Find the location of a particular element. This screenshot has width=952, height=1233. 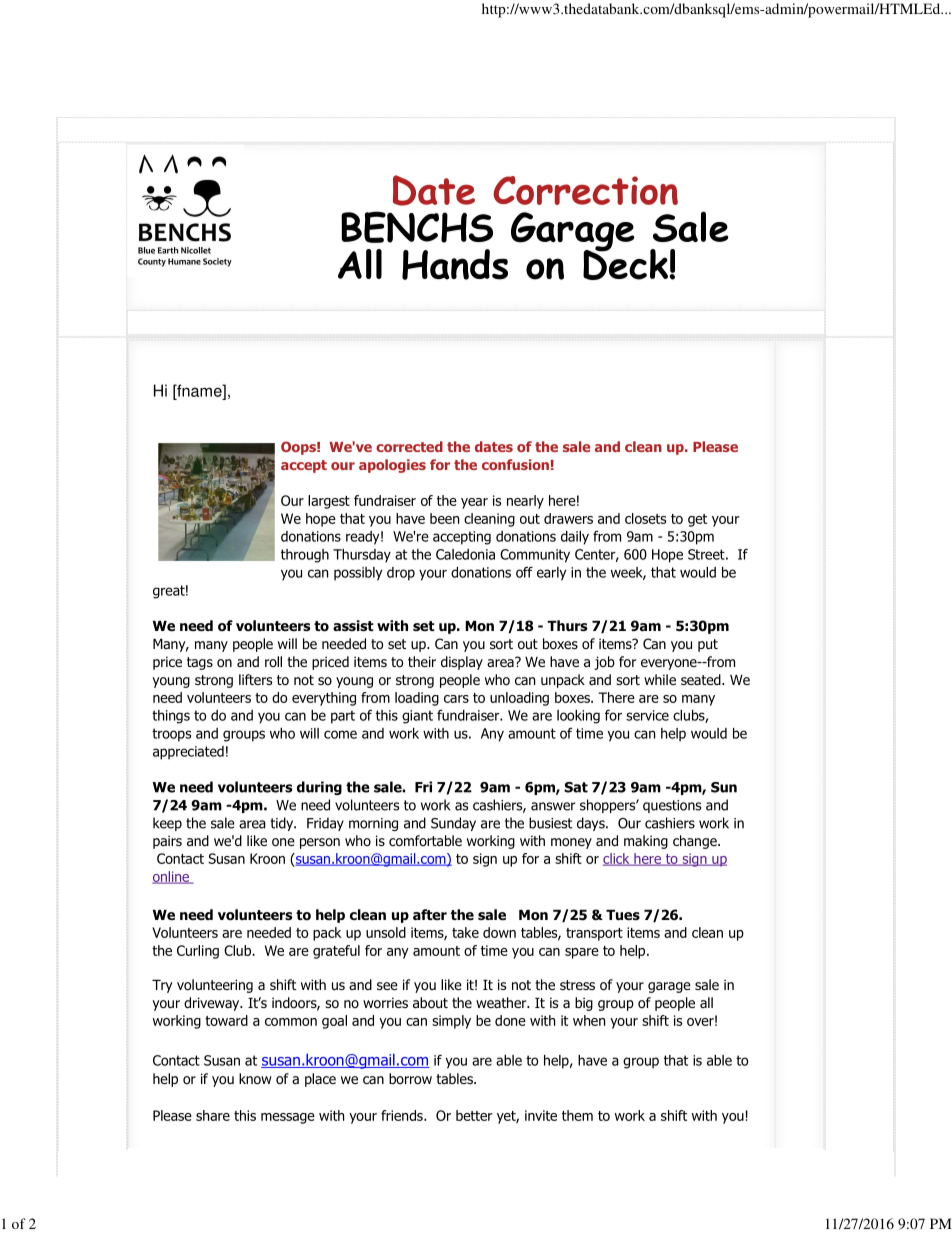

Correction is located at coordinates (585, 190).
